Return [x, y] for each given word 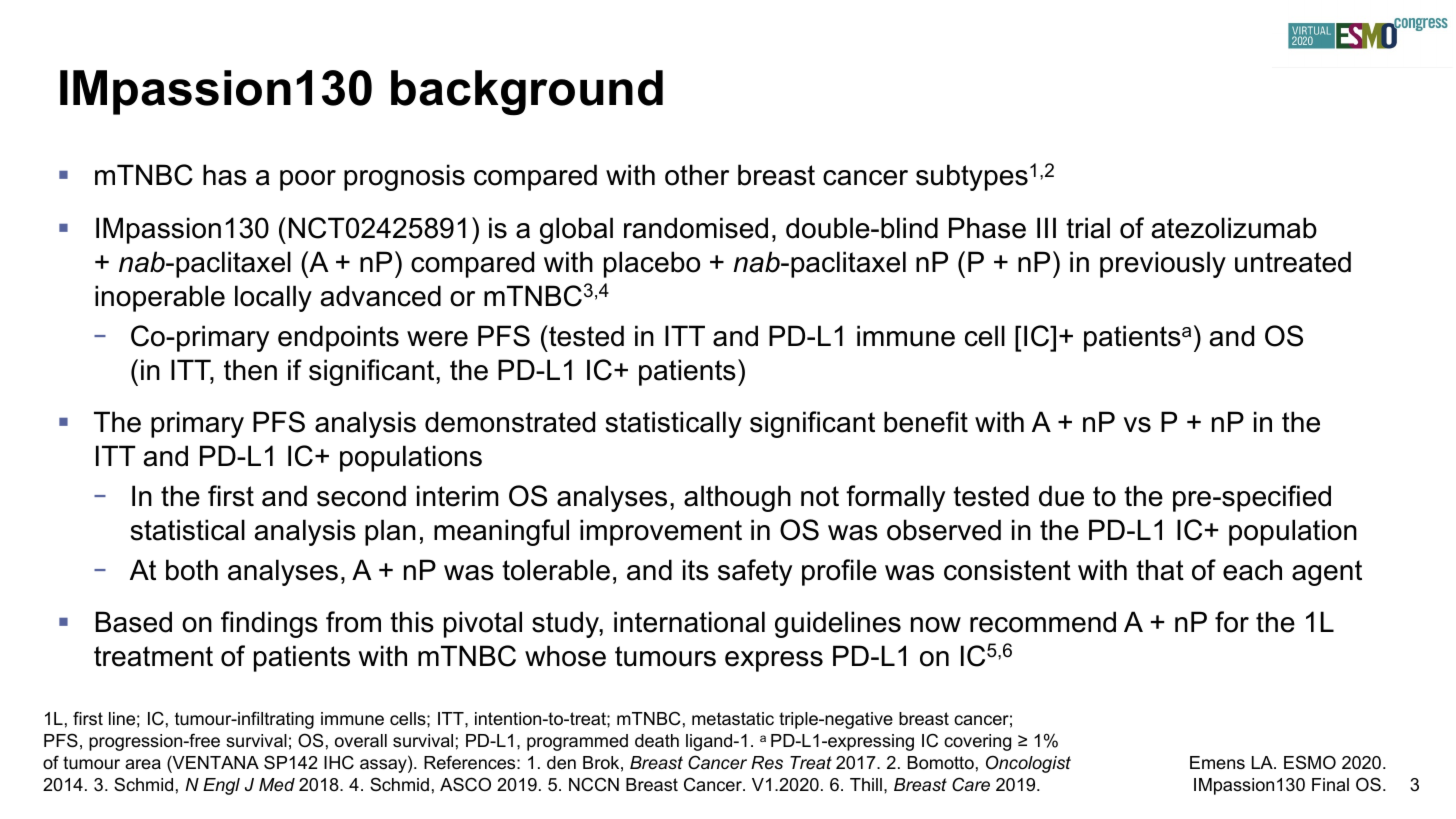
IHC [339, 762]
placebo [652, 264]
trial [1088, 228]
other [697, 175]
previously [1163, 264]
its [696, 570]
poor [308, 180]
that [1160, 570]
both [192, 570]
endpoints [338, 338]
